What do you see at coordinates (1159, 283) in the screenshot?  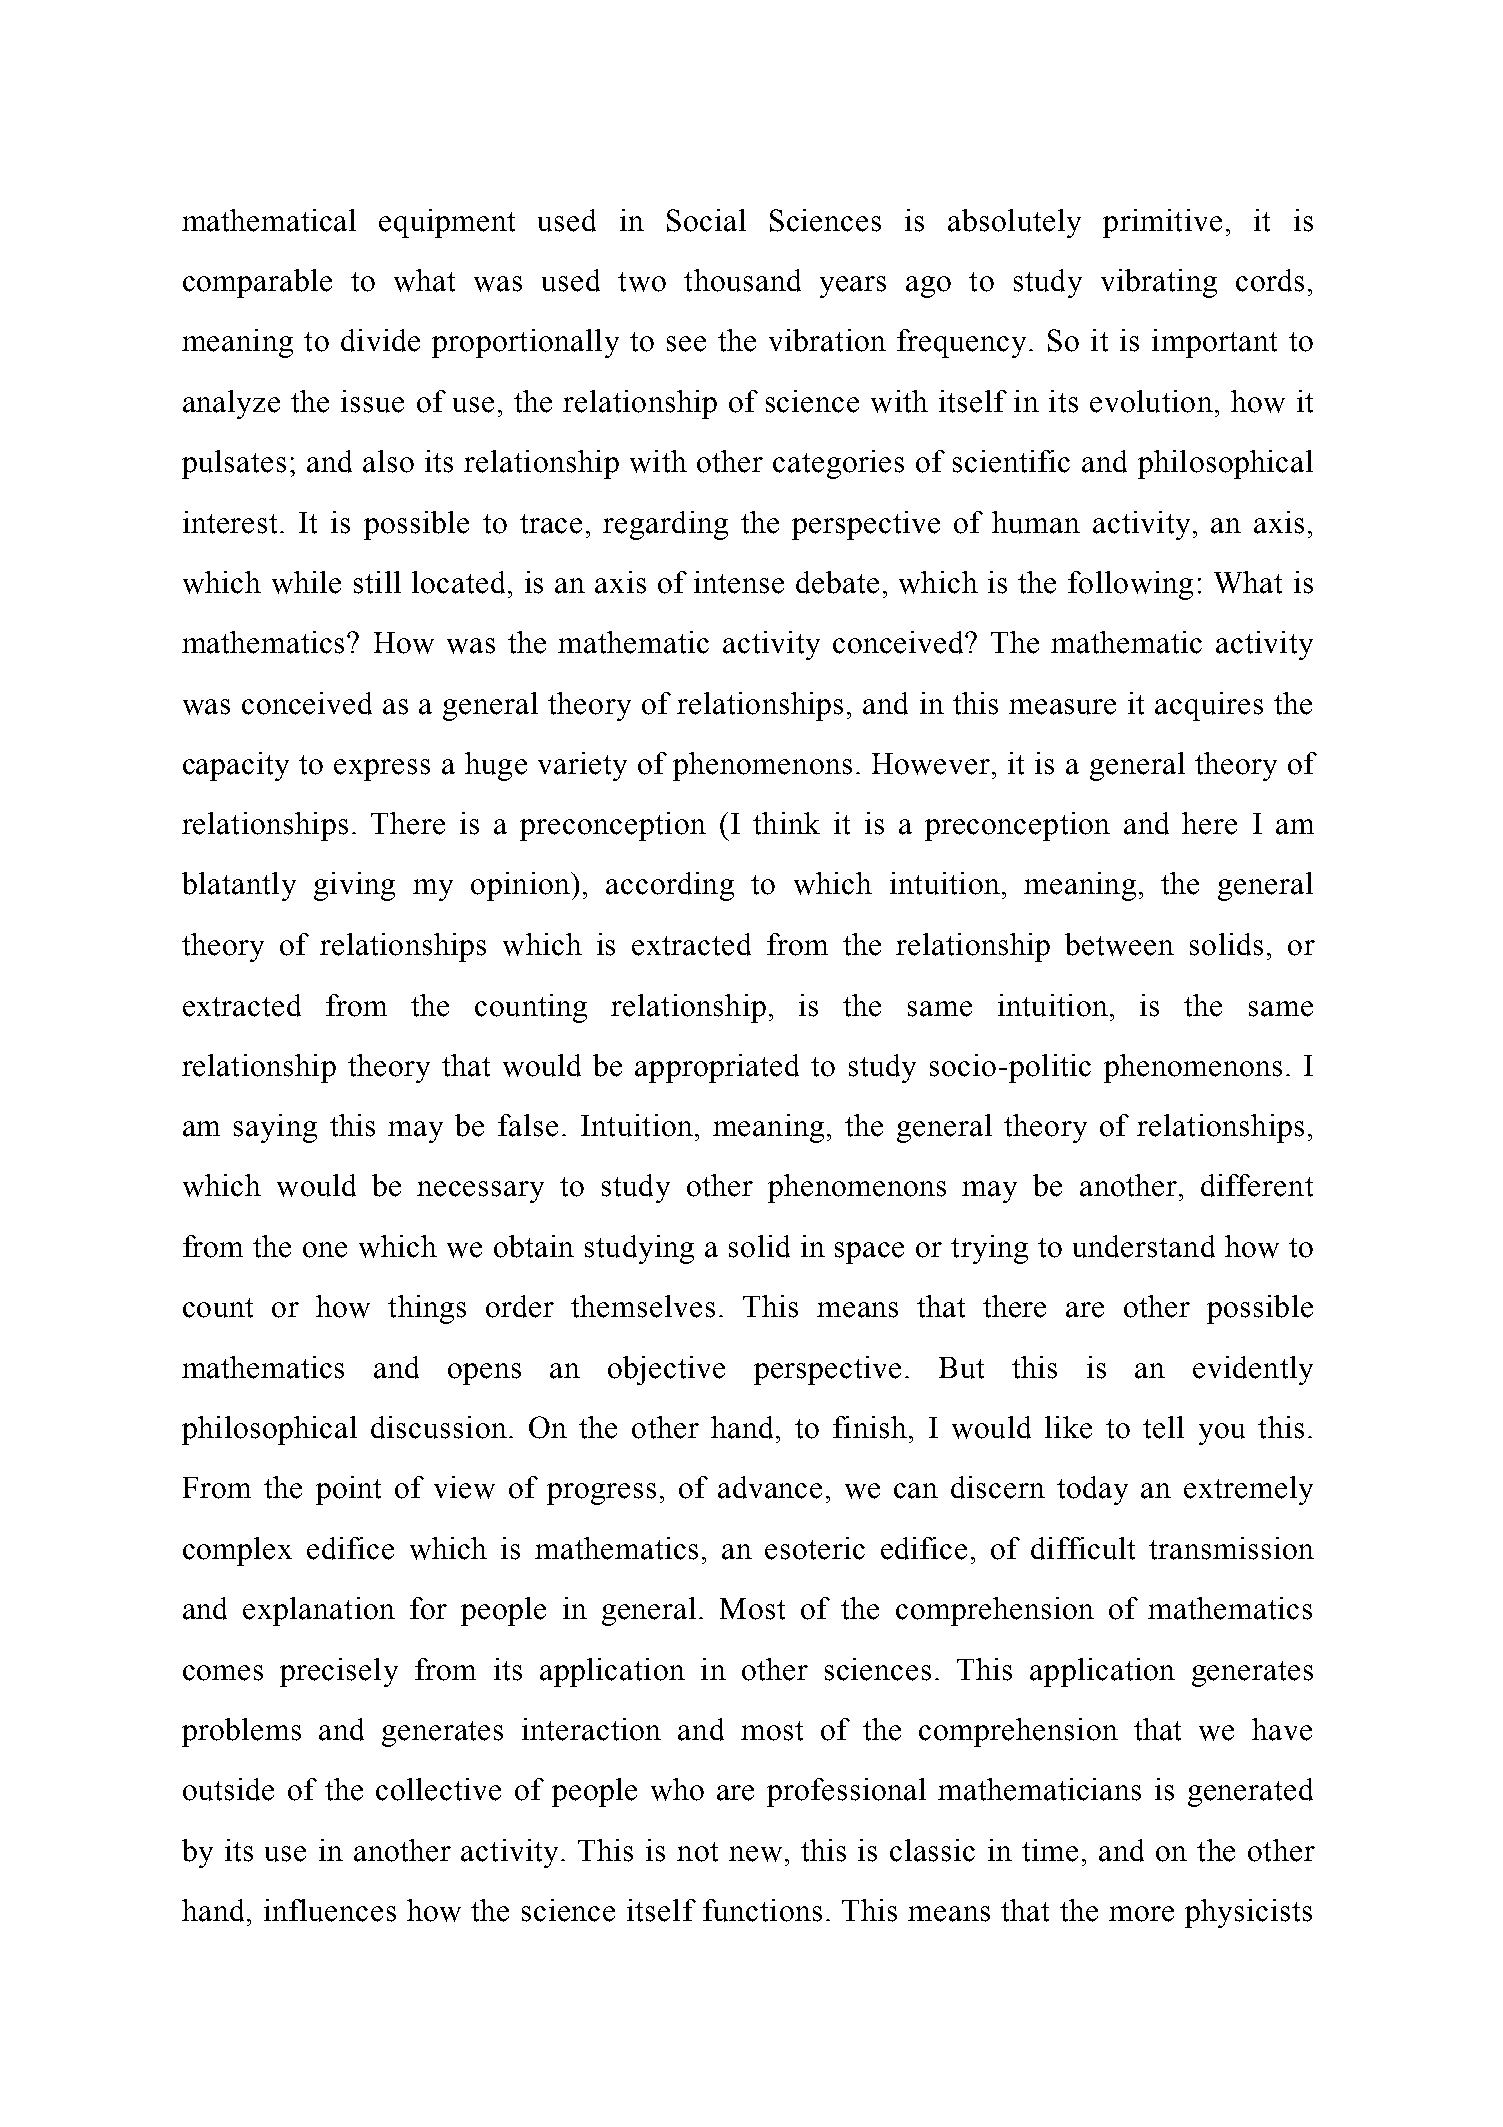 I see `vibrating` at bounding box center [1159, 283].
